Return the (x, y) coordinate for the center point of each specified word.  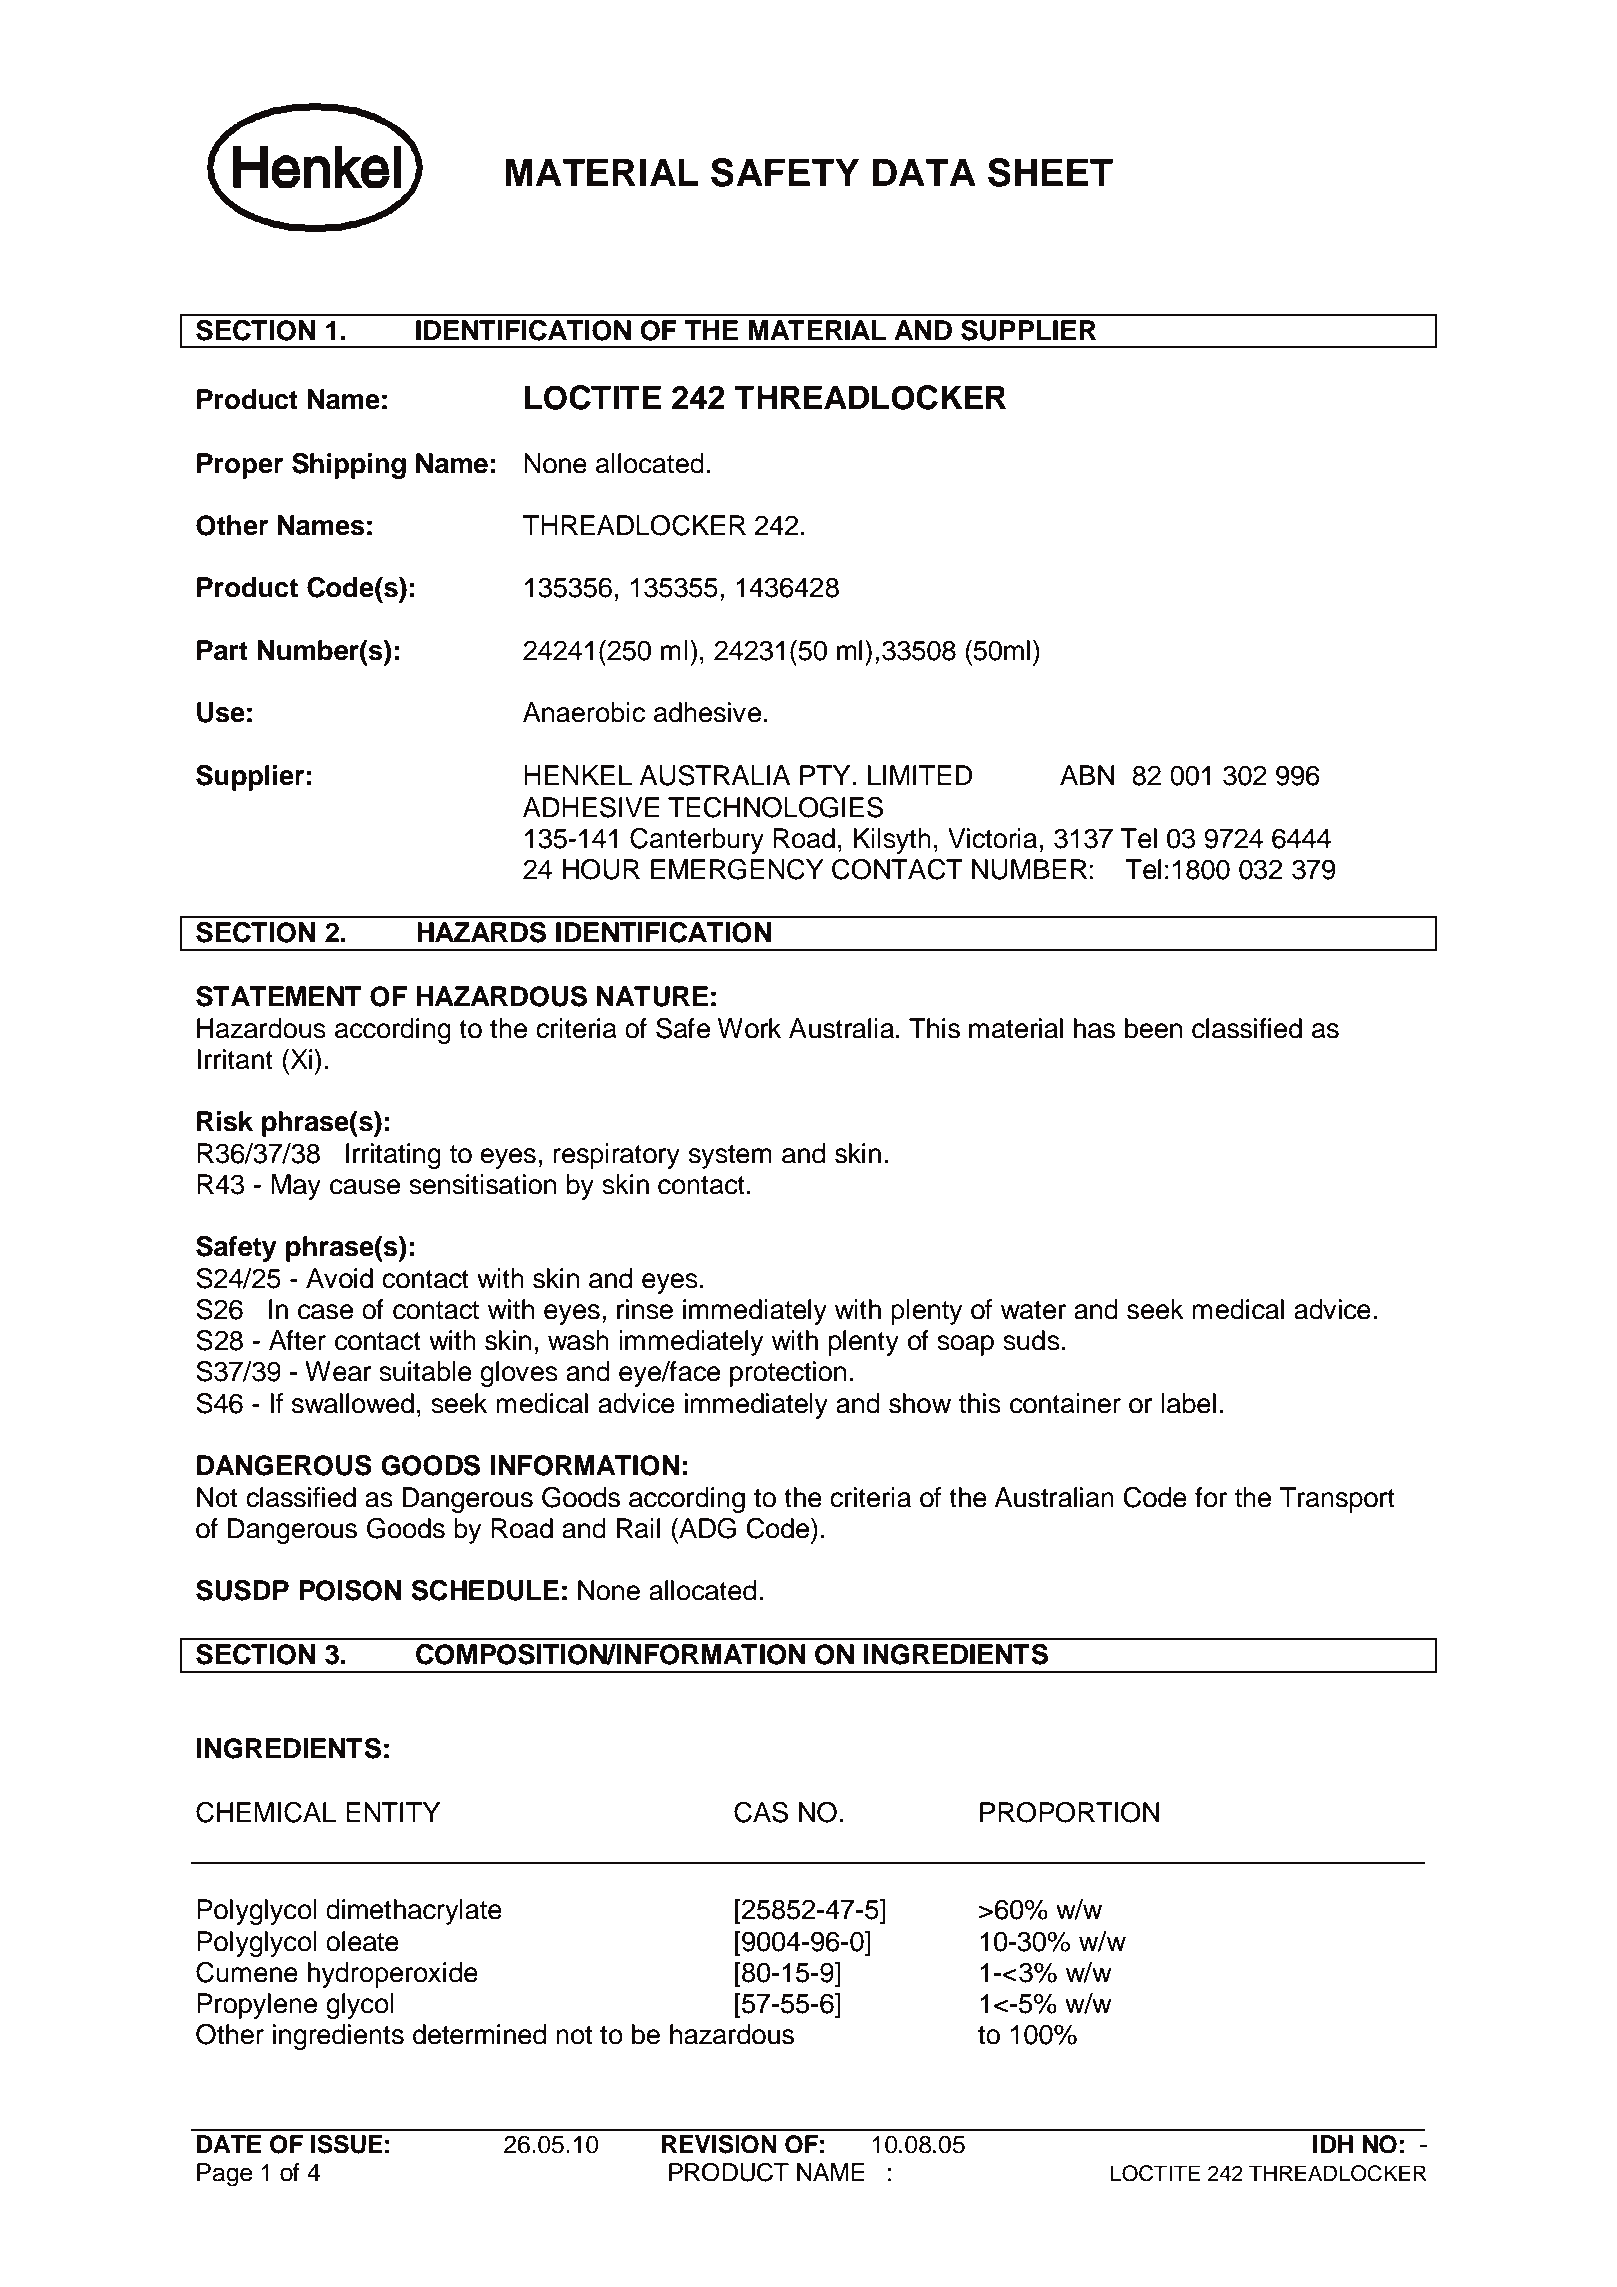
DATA (924, 172)
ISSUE (347, 2144)
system (730, 1157)
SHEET (1050, 172)
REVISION (719, 2144)
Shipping (349, 466)
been (1154, 1028)
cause (365, 1187)
